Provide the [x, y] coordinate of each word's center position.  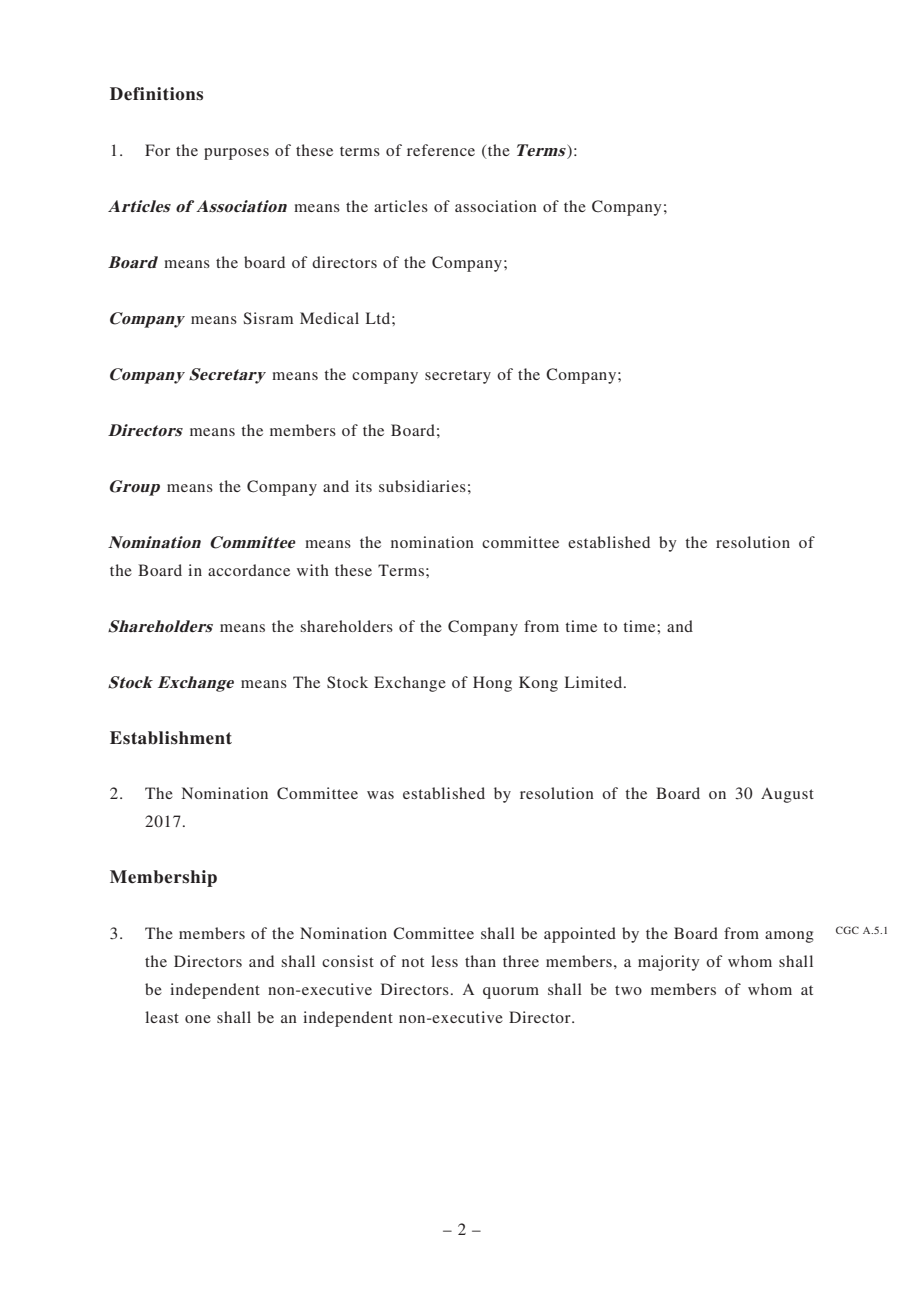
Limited [595, 682]
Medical [329, 318]
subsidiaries [422, 486]
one [198, 1019]
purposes [236, 154]
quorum [511, 993]
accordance [249, 570]
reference [441, 150]
